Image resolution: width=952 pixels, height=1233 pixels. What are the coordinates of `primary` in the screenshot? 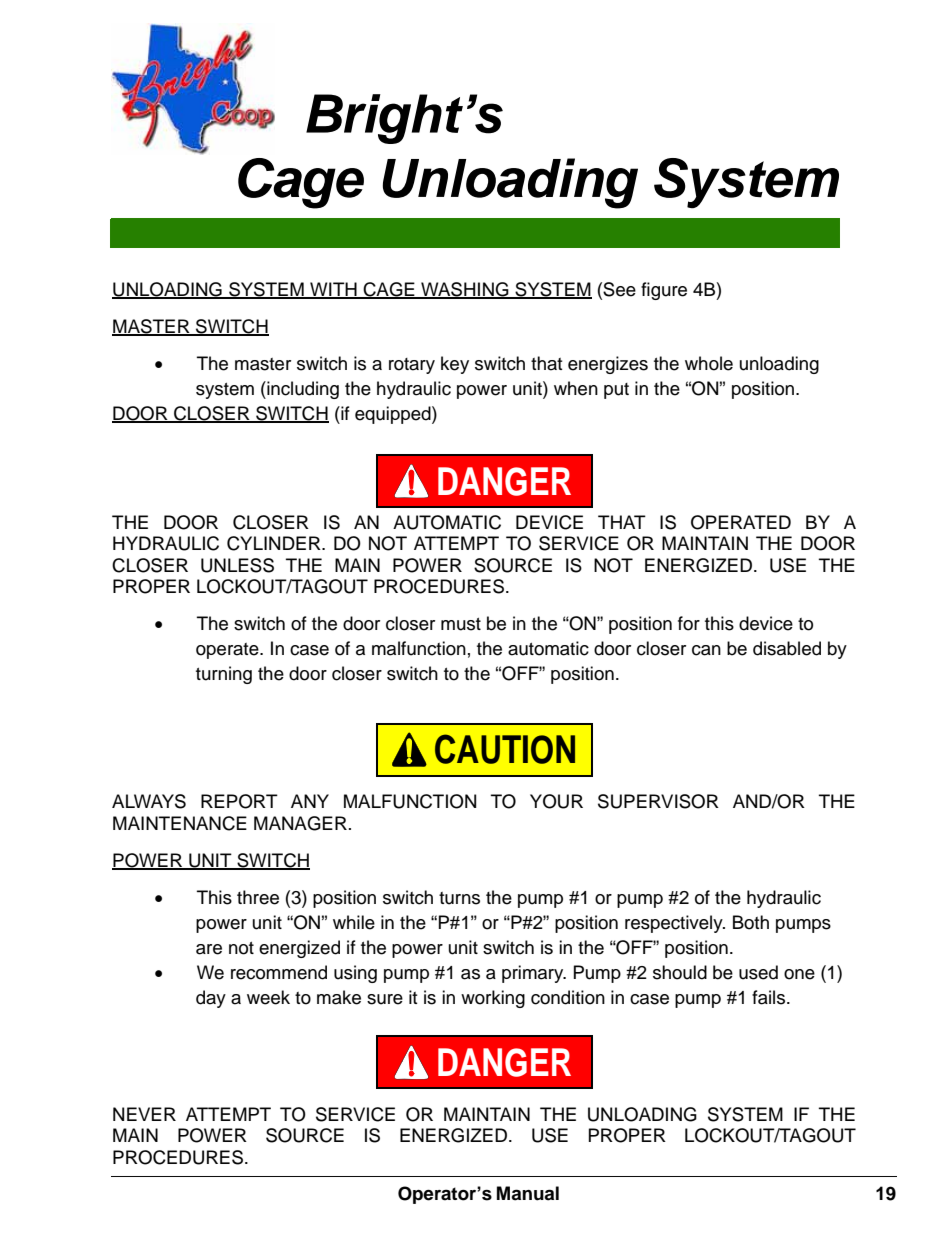 It's located at (534, 974).
